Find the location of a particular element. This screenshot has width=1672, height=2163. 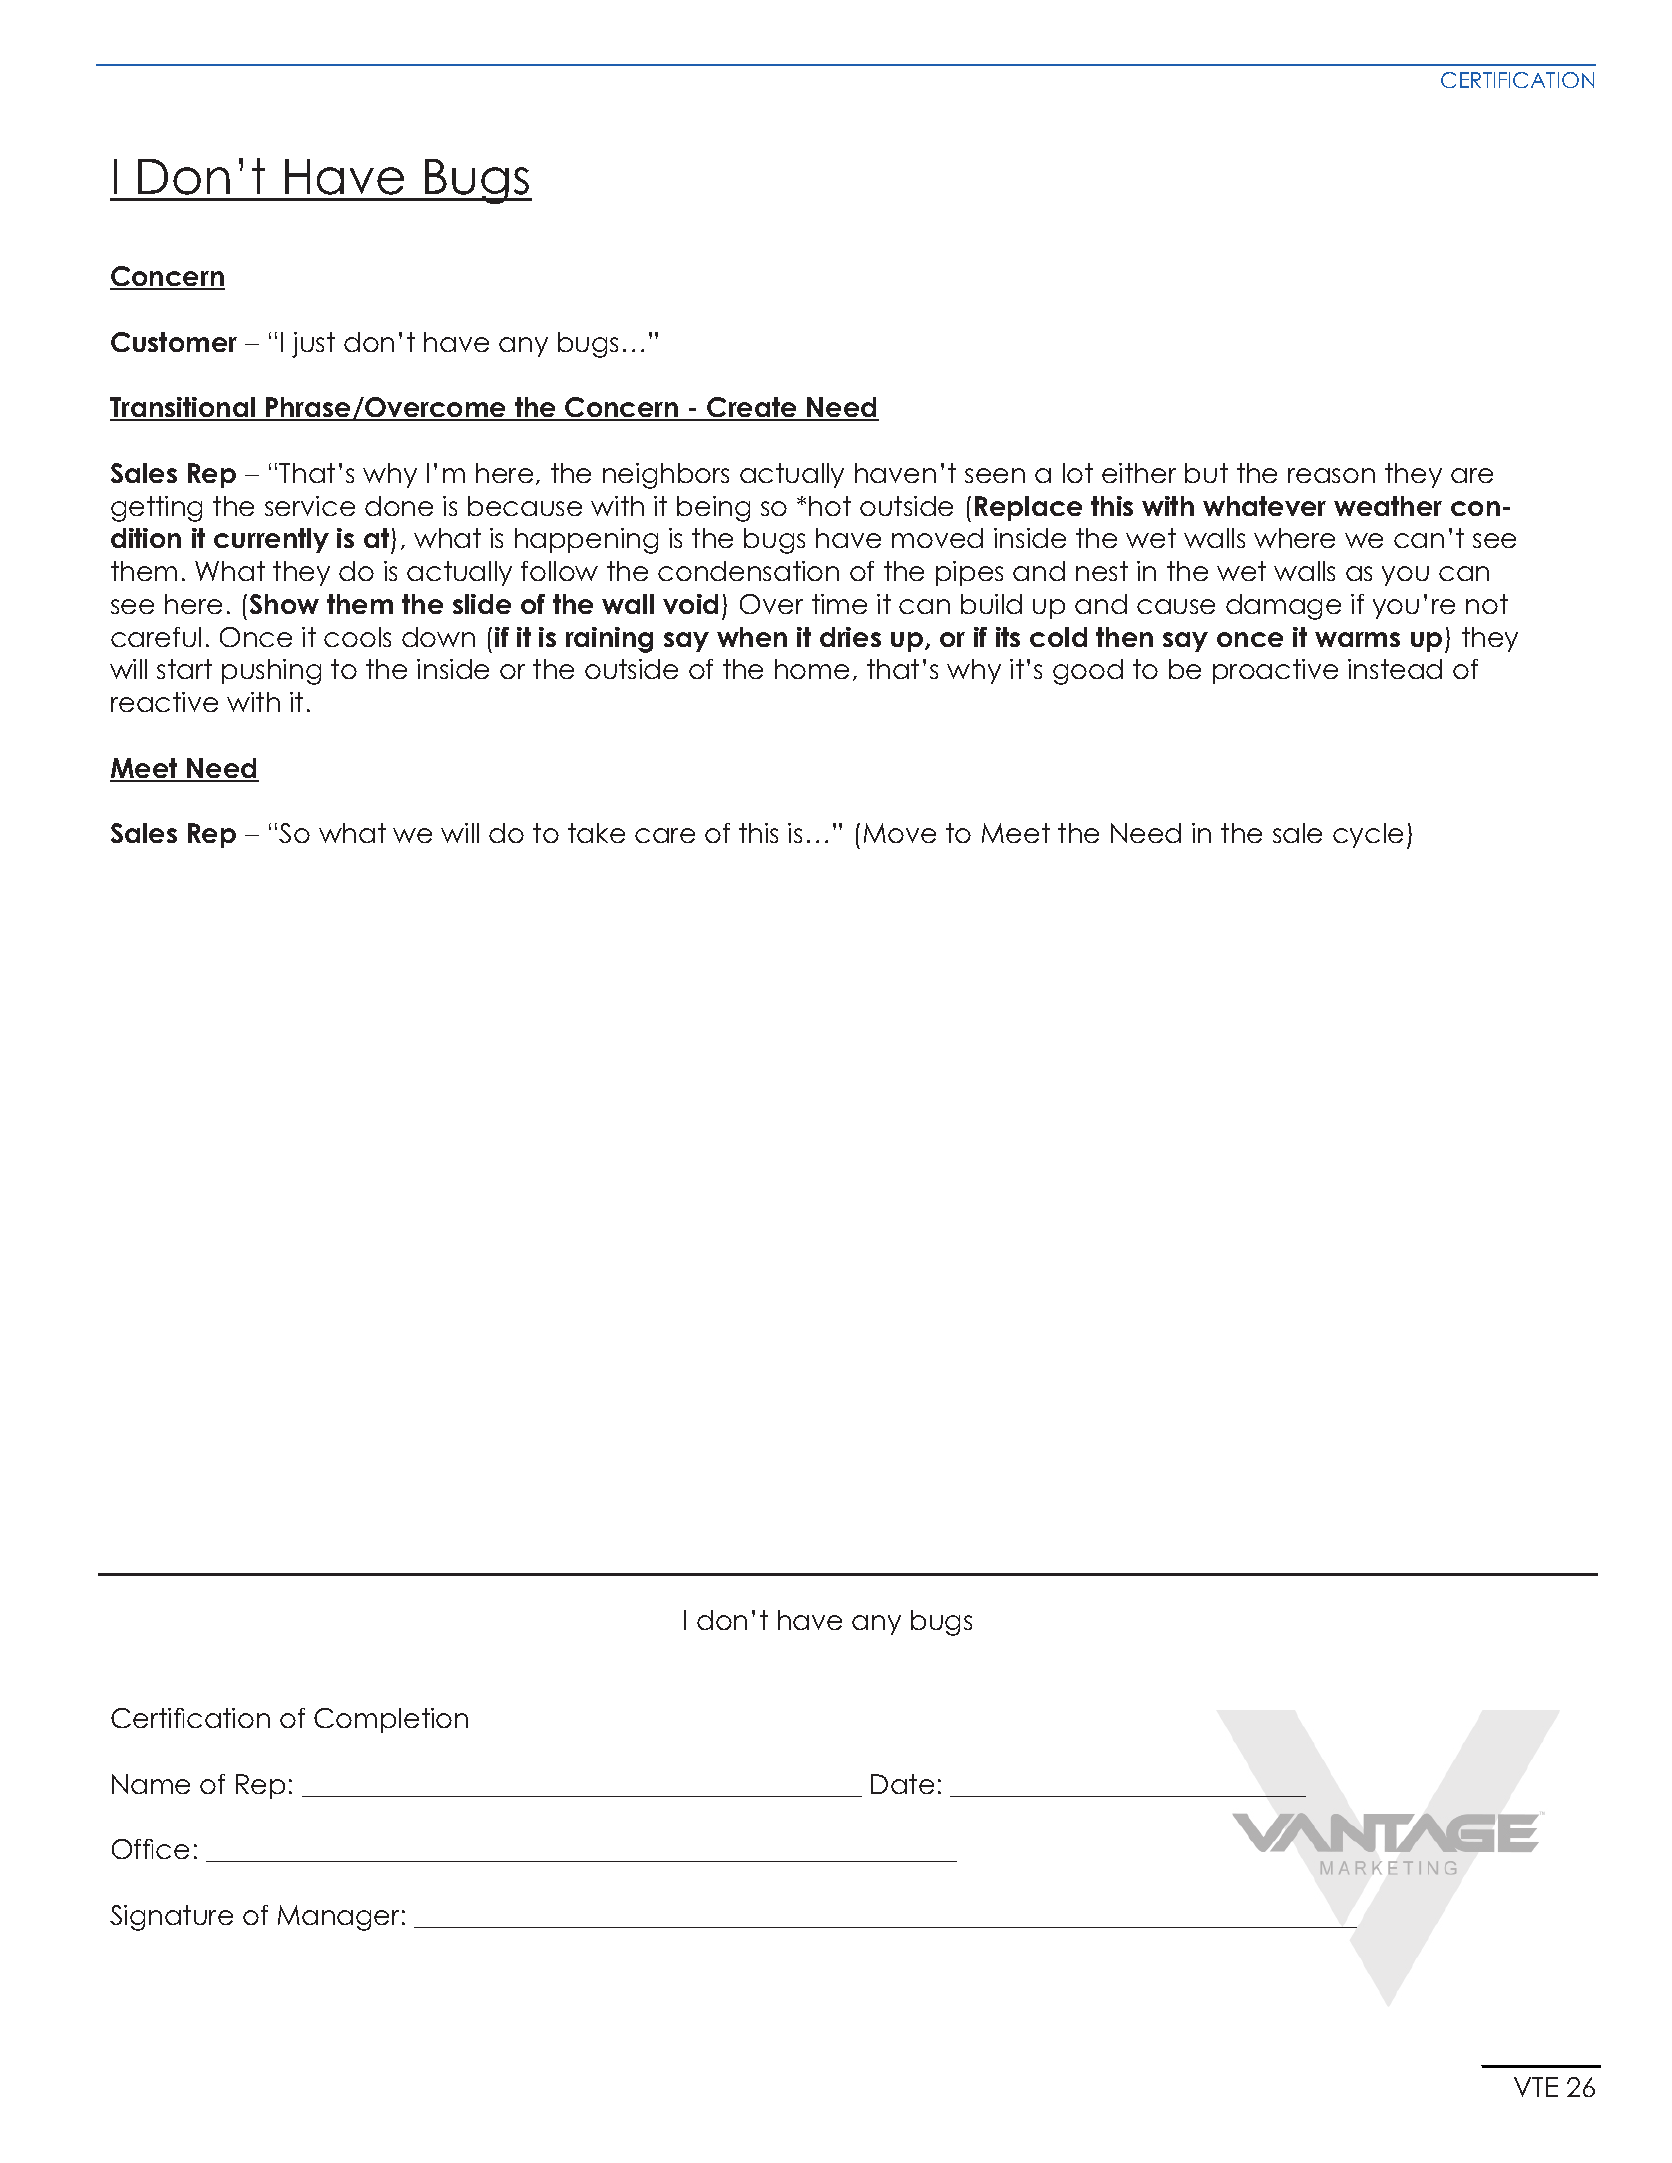

Signature is located at coordinates (171, 1918).
